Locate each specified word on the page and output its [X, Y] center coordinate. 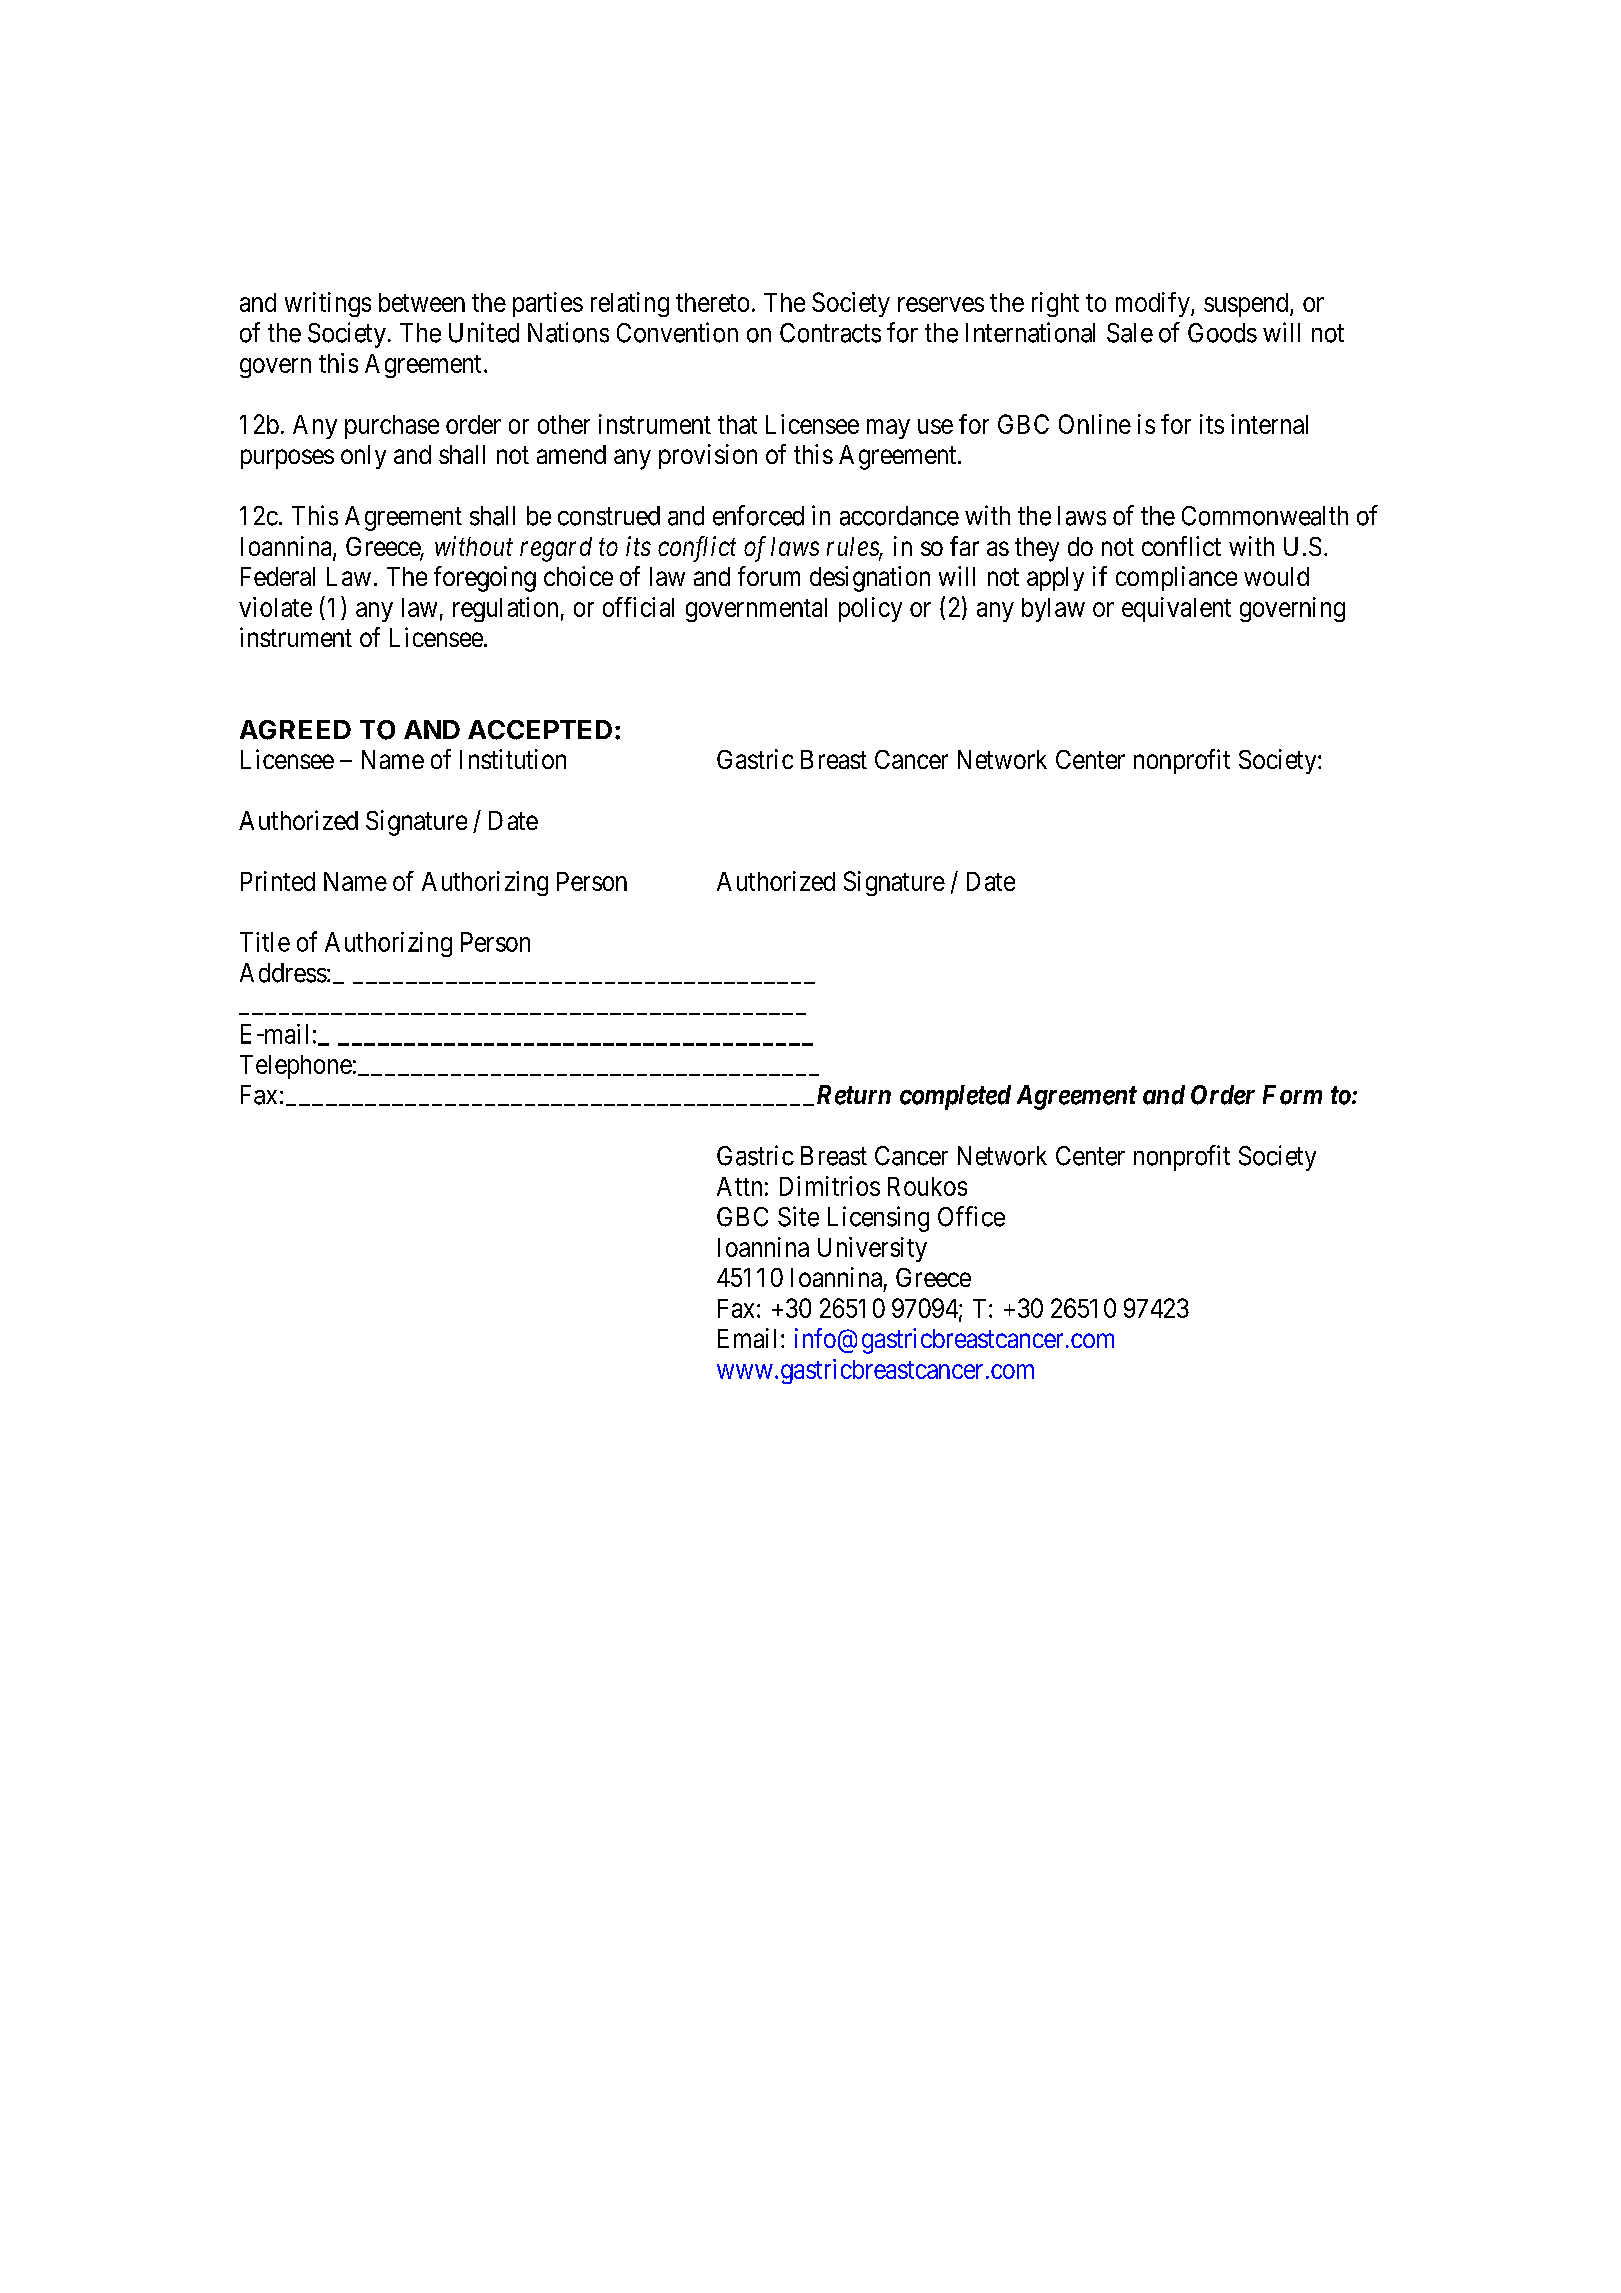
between [422, 302]
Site [798, 1216]
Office [971, 1216]
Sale [1130, 333]
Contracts [830, 333]
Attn [739, 1186]
